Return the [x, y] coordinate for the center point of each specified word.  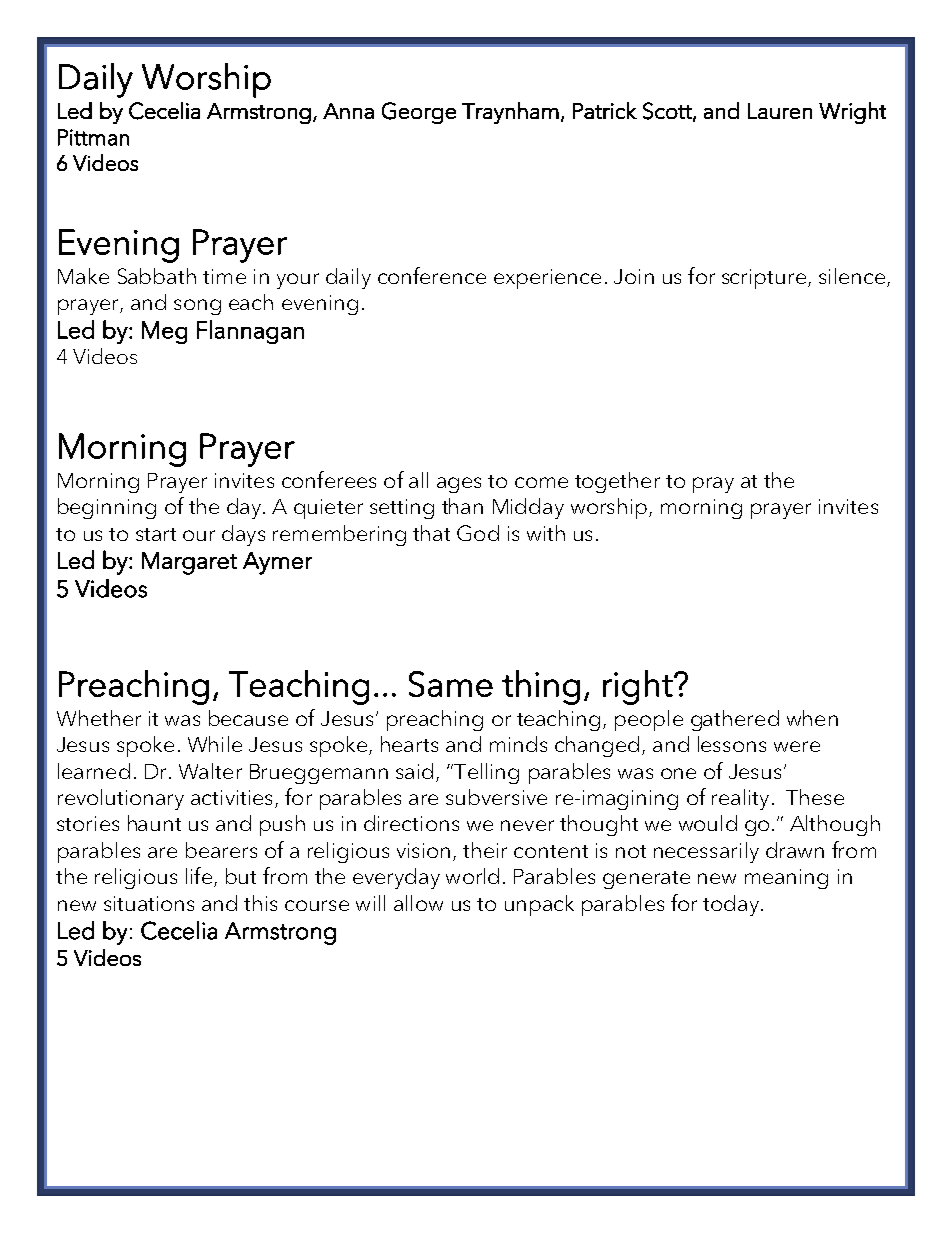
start [156, 534]
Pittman [93, 137]
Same [451, 684]
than [462, 506]
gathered [735, 720]
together [617, 482]
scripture [764, 279]
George [419, 113]
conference [432, 275]
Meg [164, 332]
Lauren [780, 111]
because [248, 718]
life [199, 875]
